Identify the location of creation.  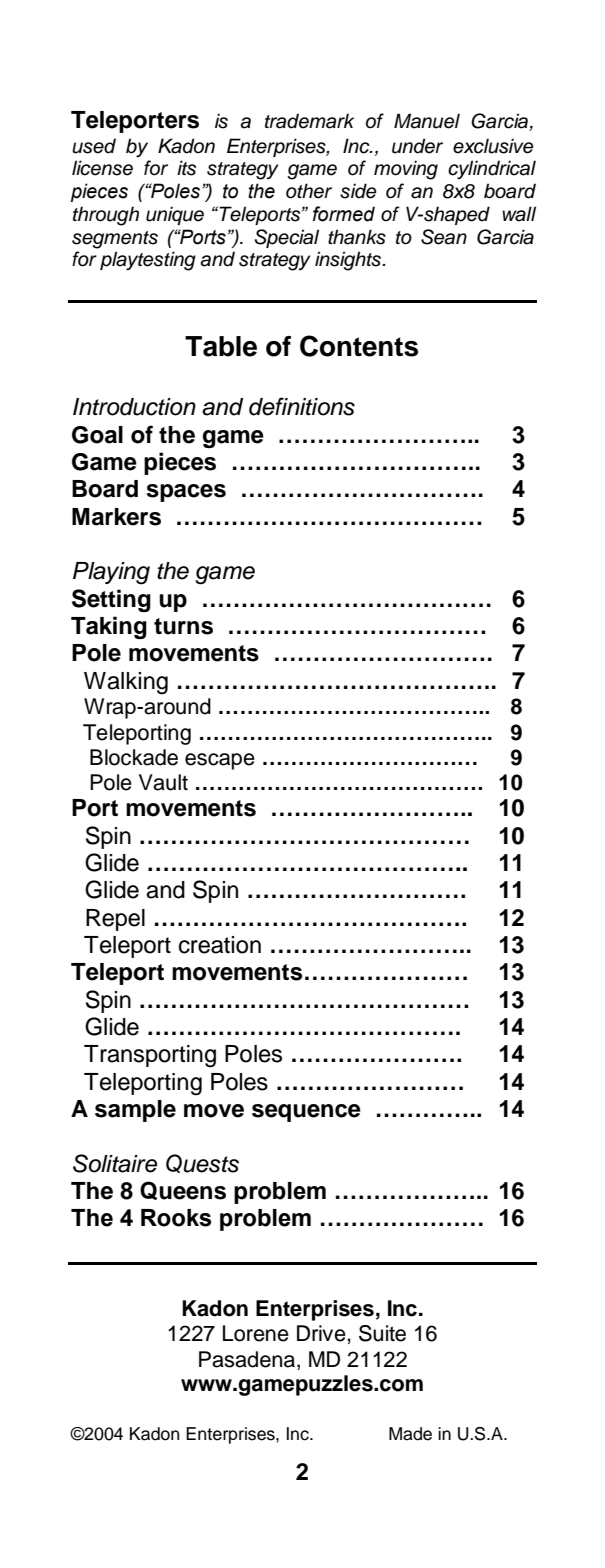
(220, 945).
